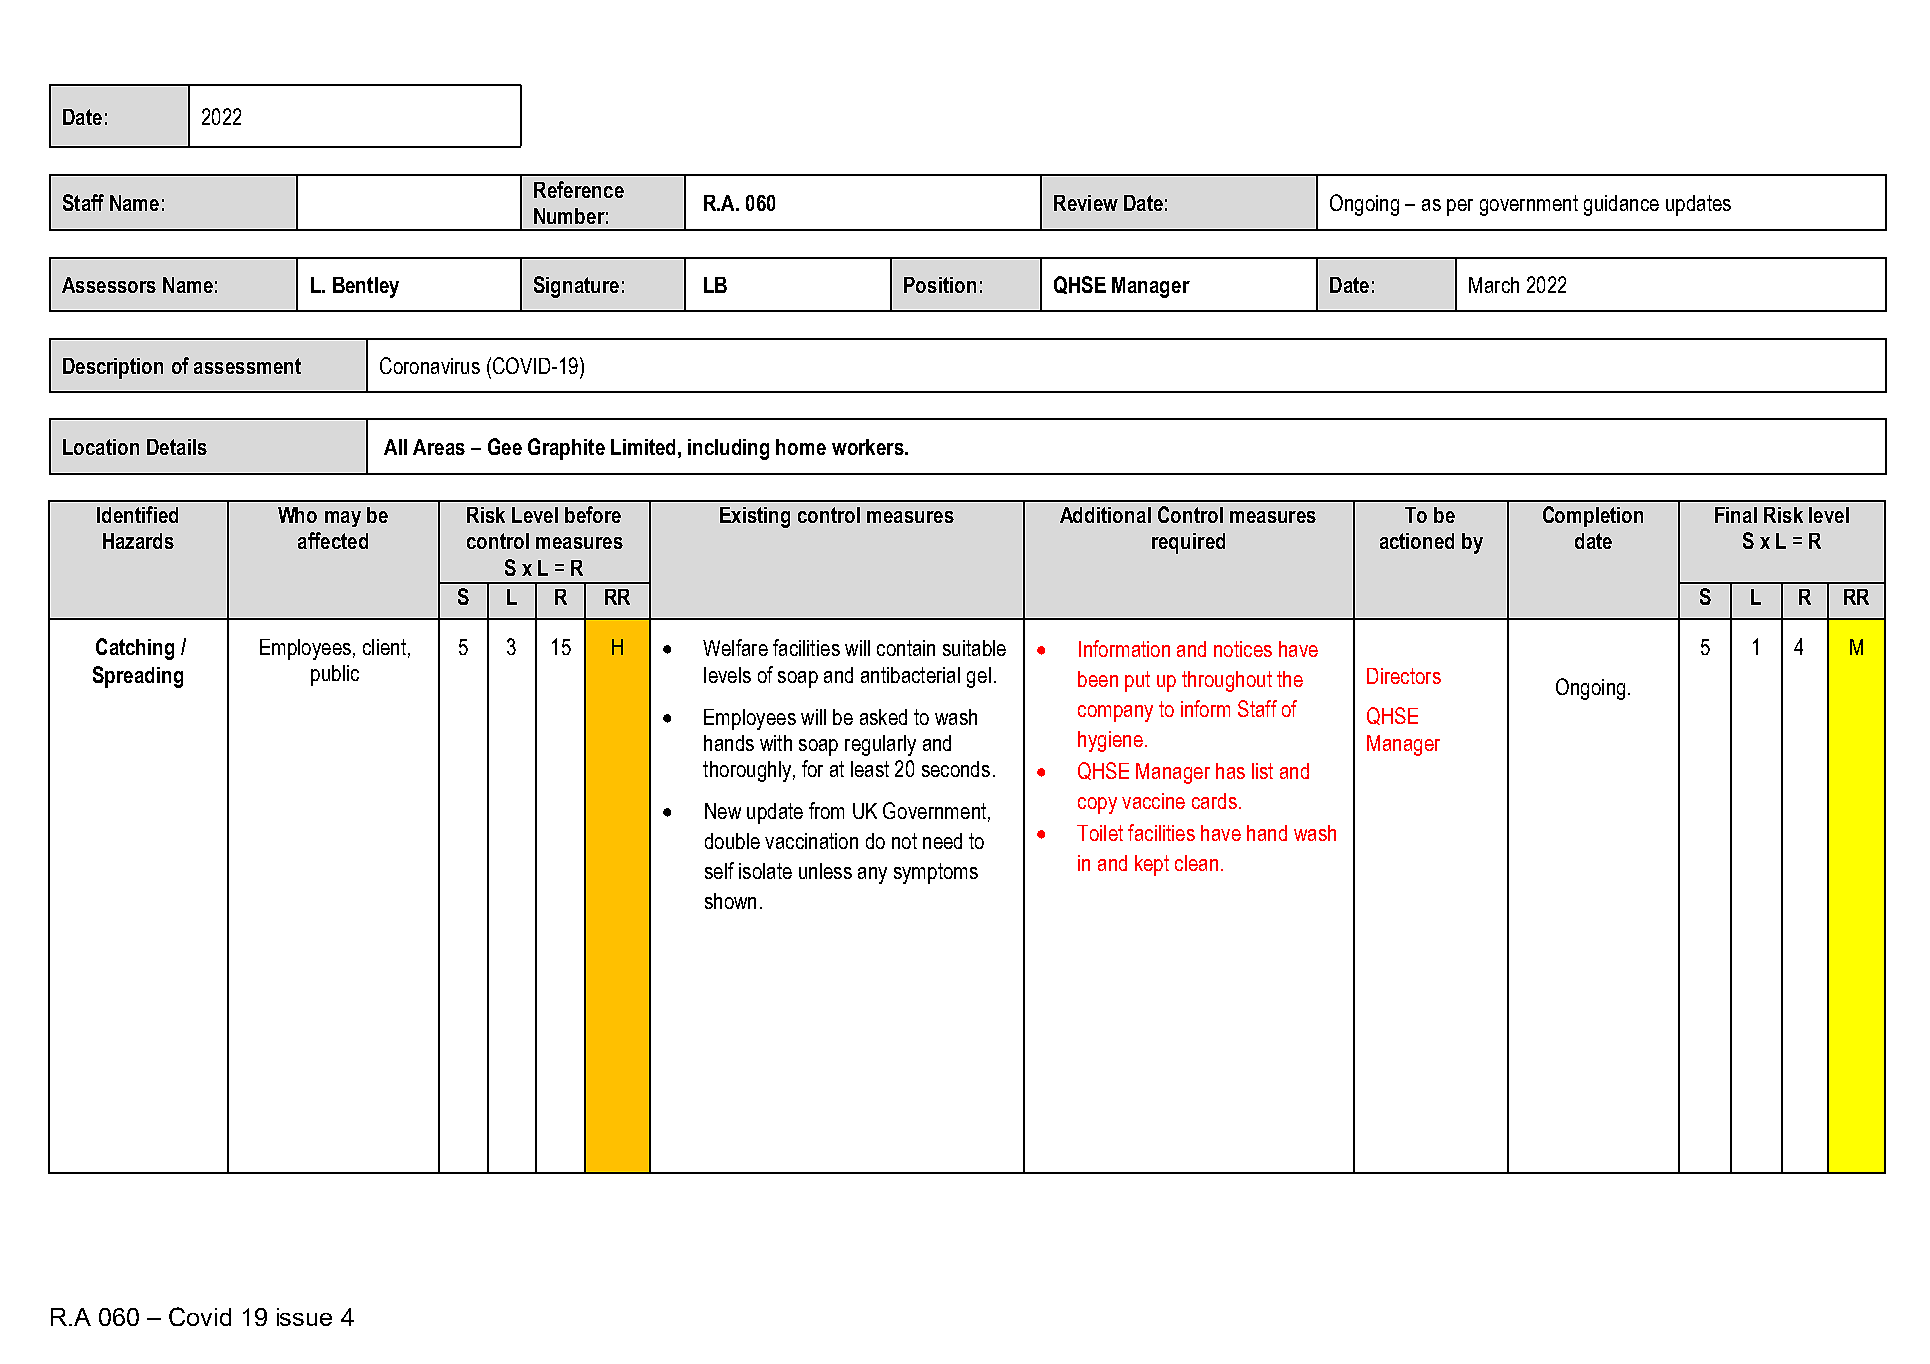 Image resolution: width=1930 pixels, height=1364 pixels. What do you see at coordinates (1460, 207) in the screenshot?
I see `per` at bounding box center [1460, 207].
